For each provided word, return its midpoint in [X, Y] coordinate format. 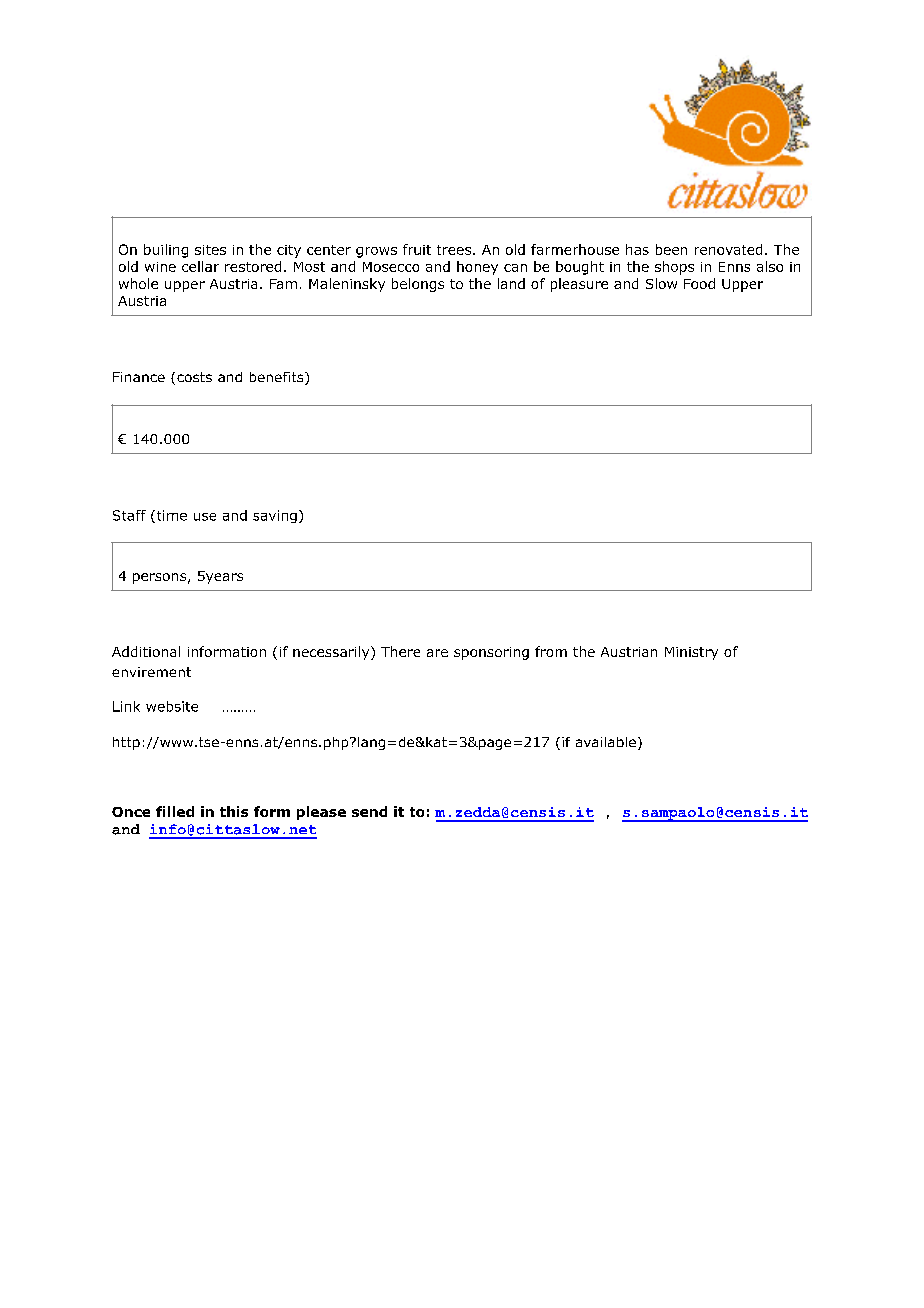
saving [275, 516]
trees [455, 250]
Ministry [691, 653]
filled [175, 811]
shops [674, 268]
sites [210, 250]
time [170, 516]
